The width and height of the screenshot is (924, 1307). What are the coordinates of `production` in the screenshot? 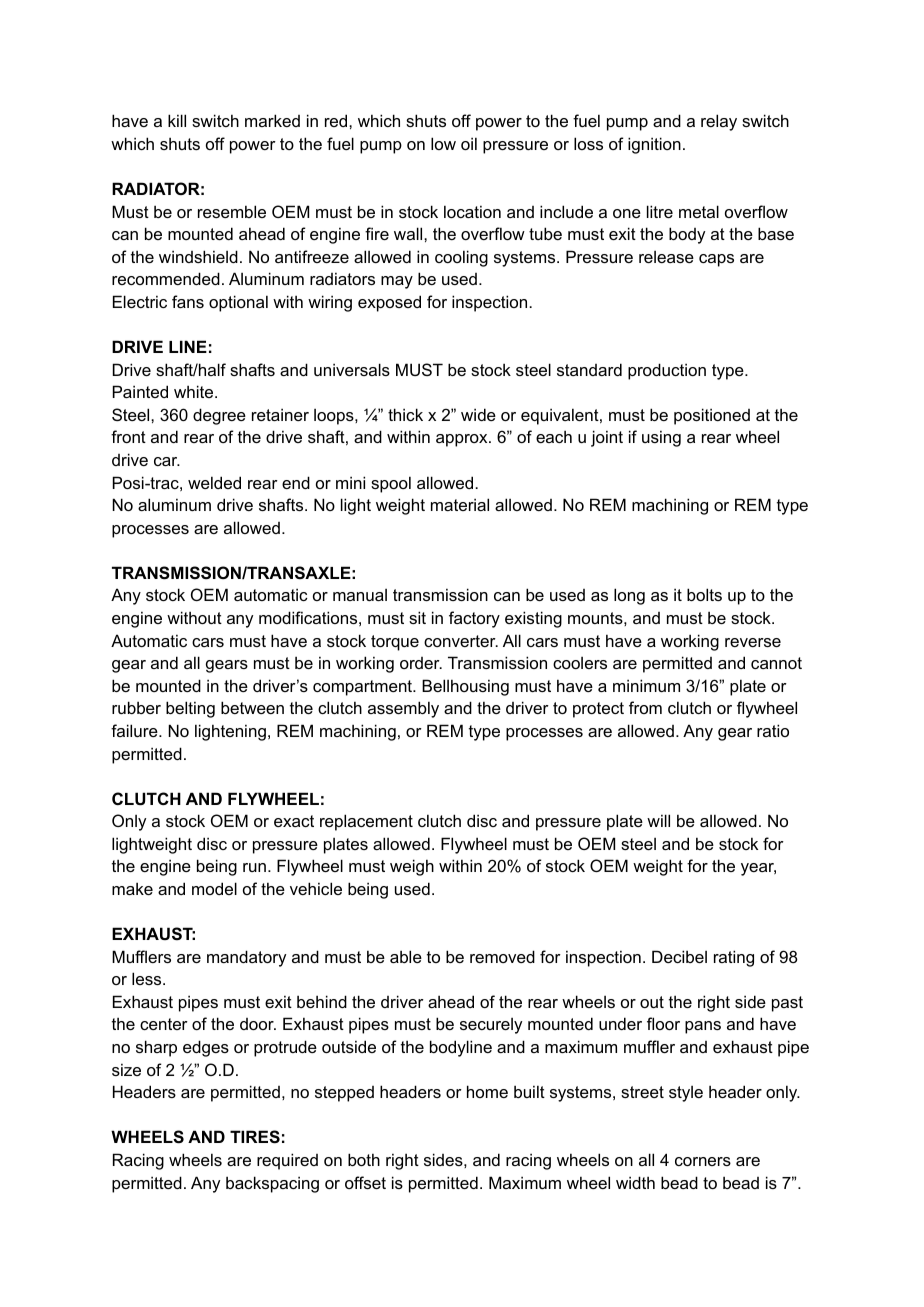 It's located at (667, 371).
